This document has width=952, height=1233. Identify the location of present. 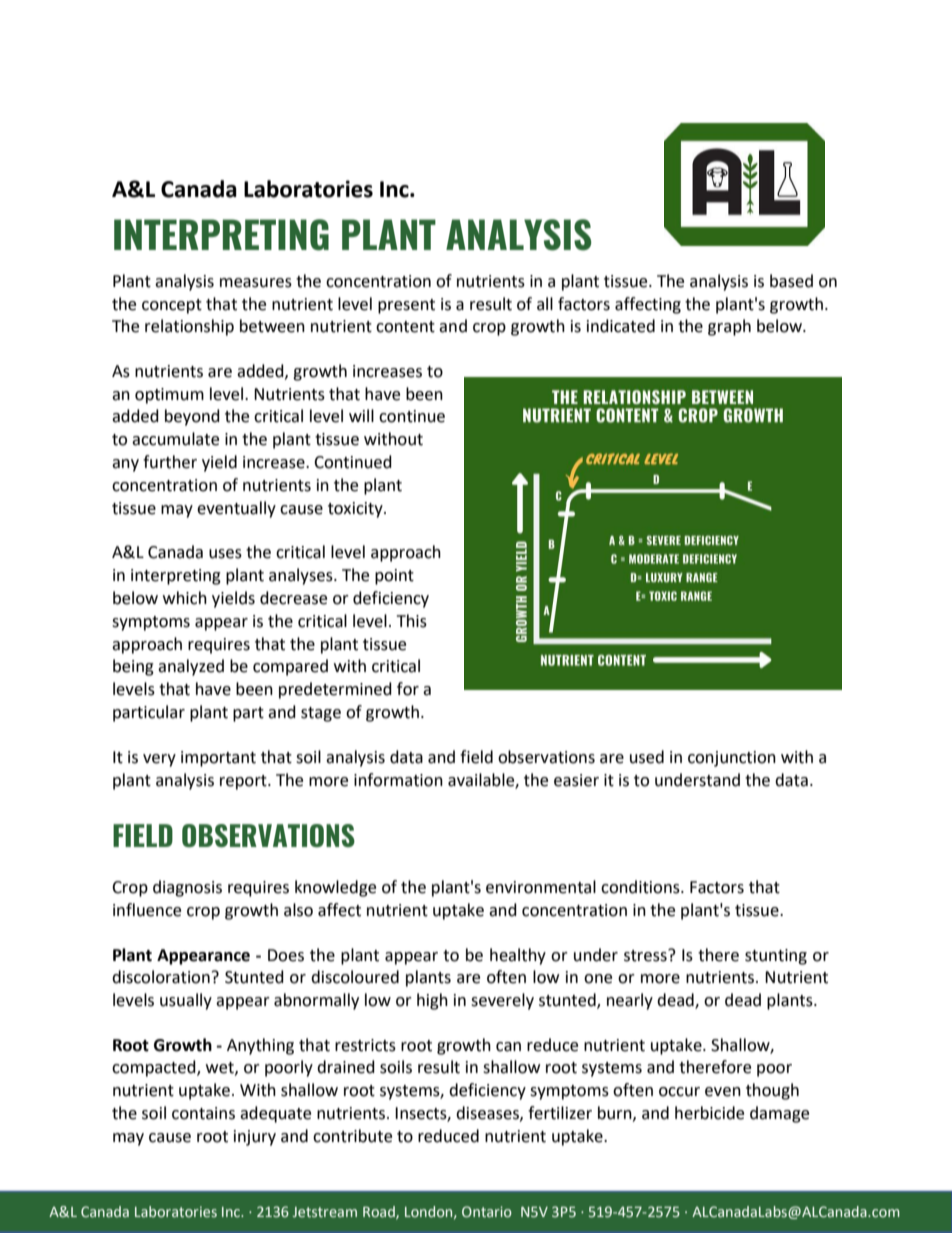
(406, 306).
